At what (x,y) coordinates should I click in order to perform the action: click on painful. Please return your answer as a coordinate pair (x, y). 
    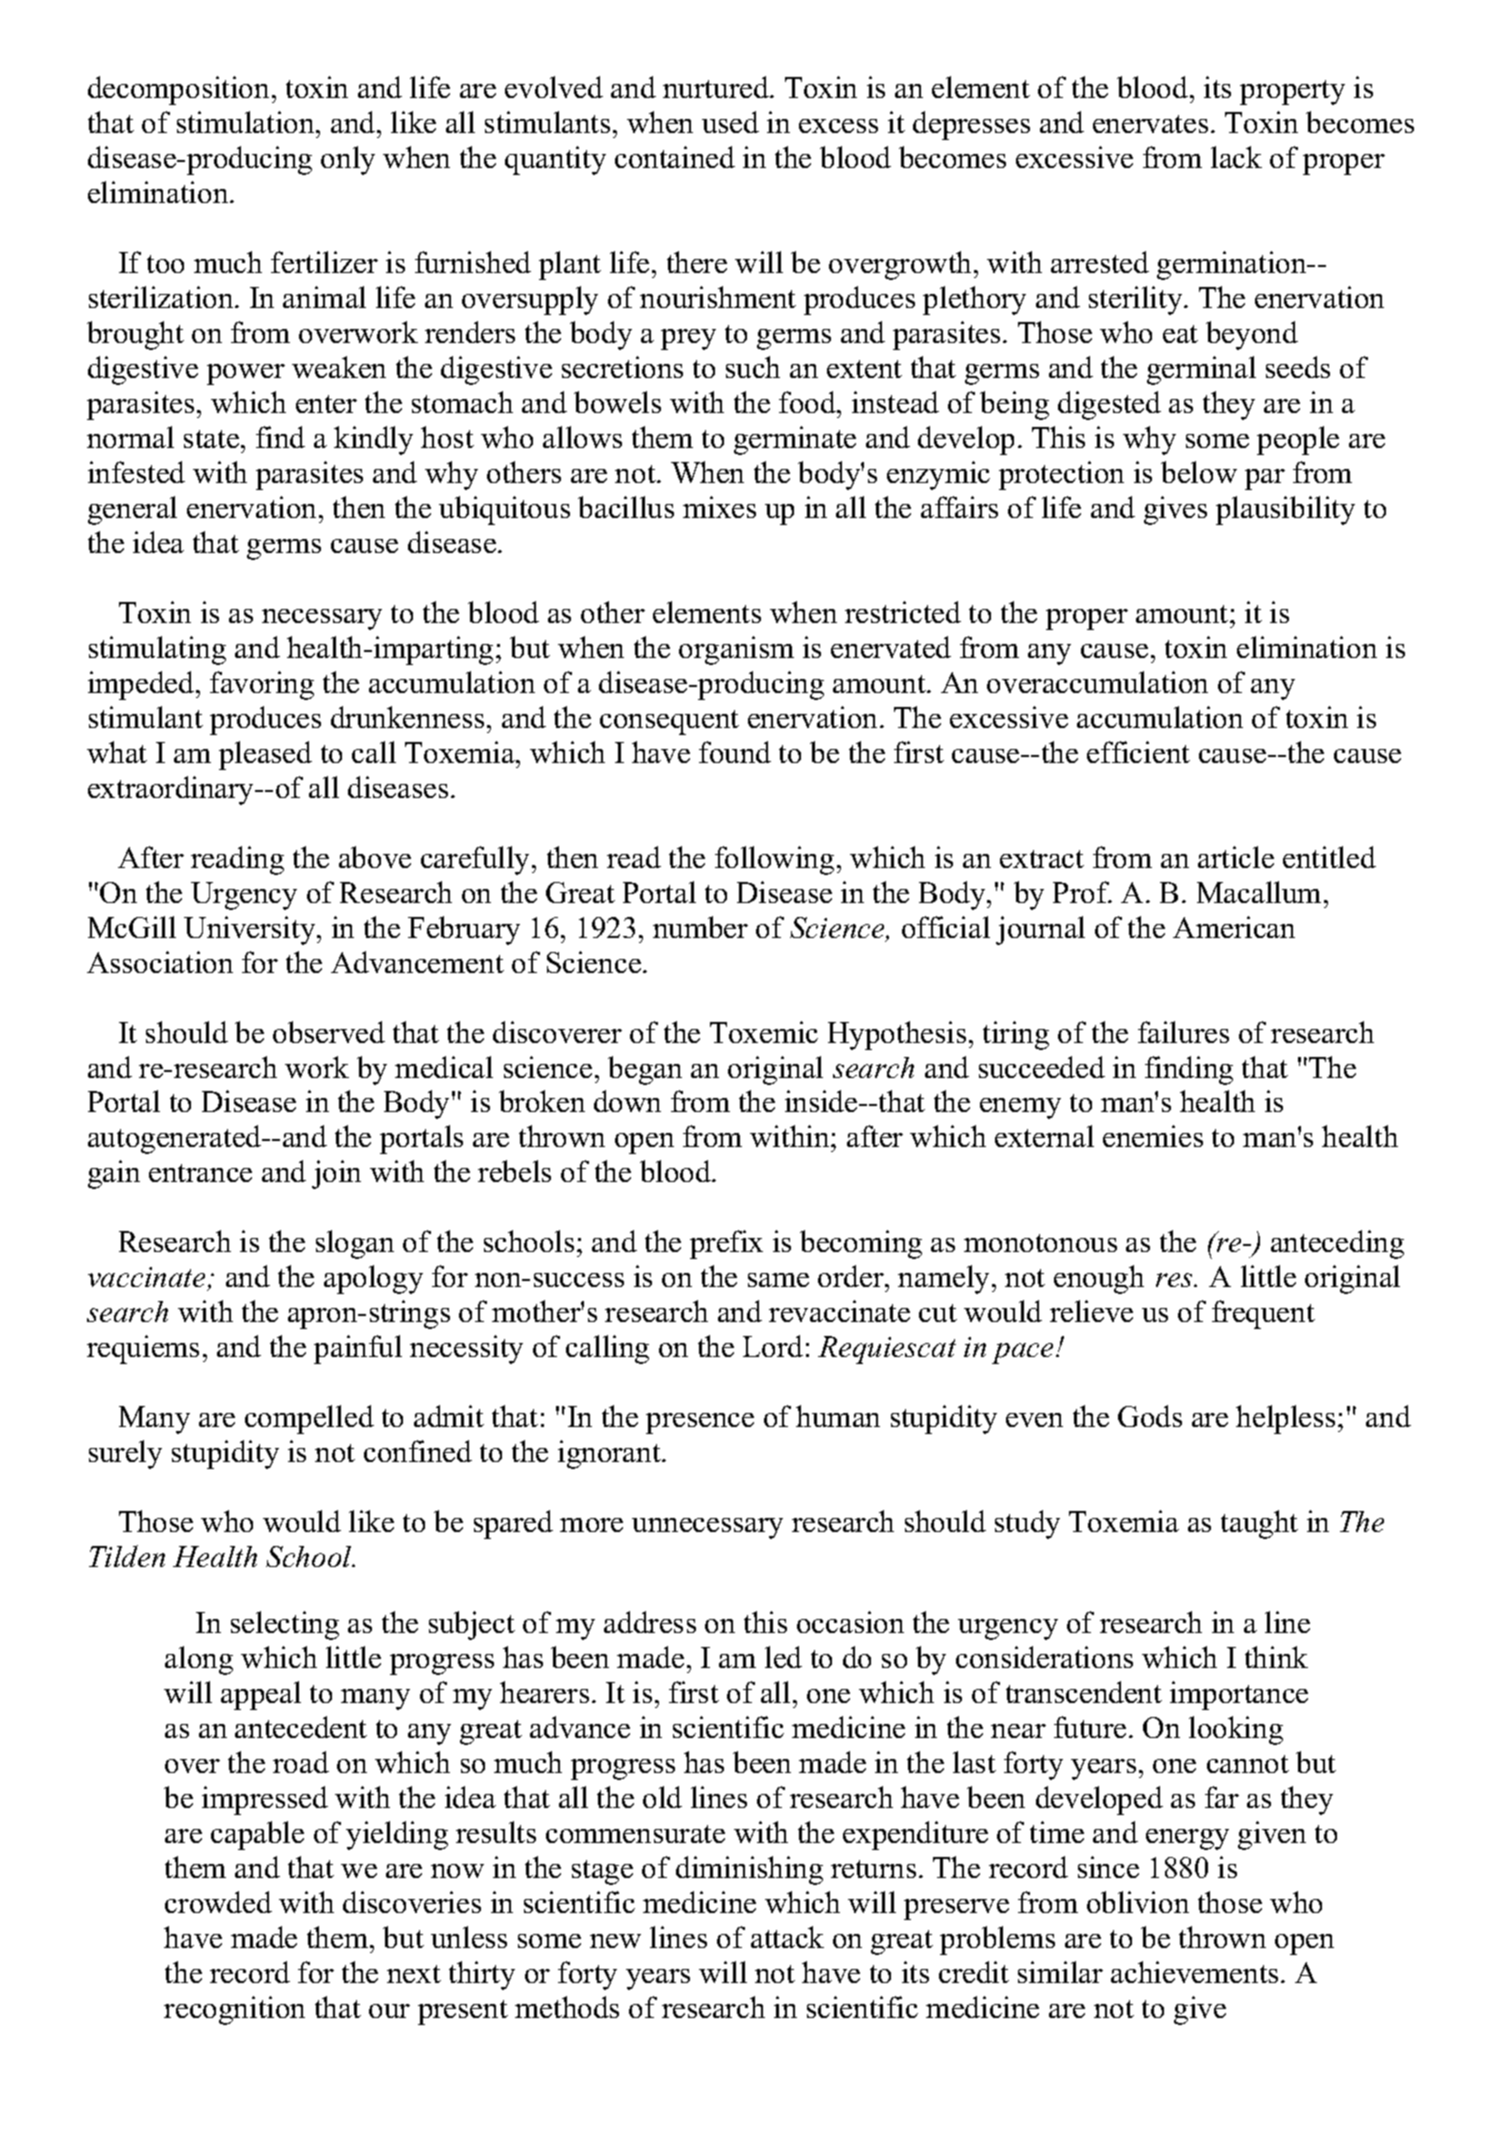
    Looking at the image, I should click on (358, 1349).
